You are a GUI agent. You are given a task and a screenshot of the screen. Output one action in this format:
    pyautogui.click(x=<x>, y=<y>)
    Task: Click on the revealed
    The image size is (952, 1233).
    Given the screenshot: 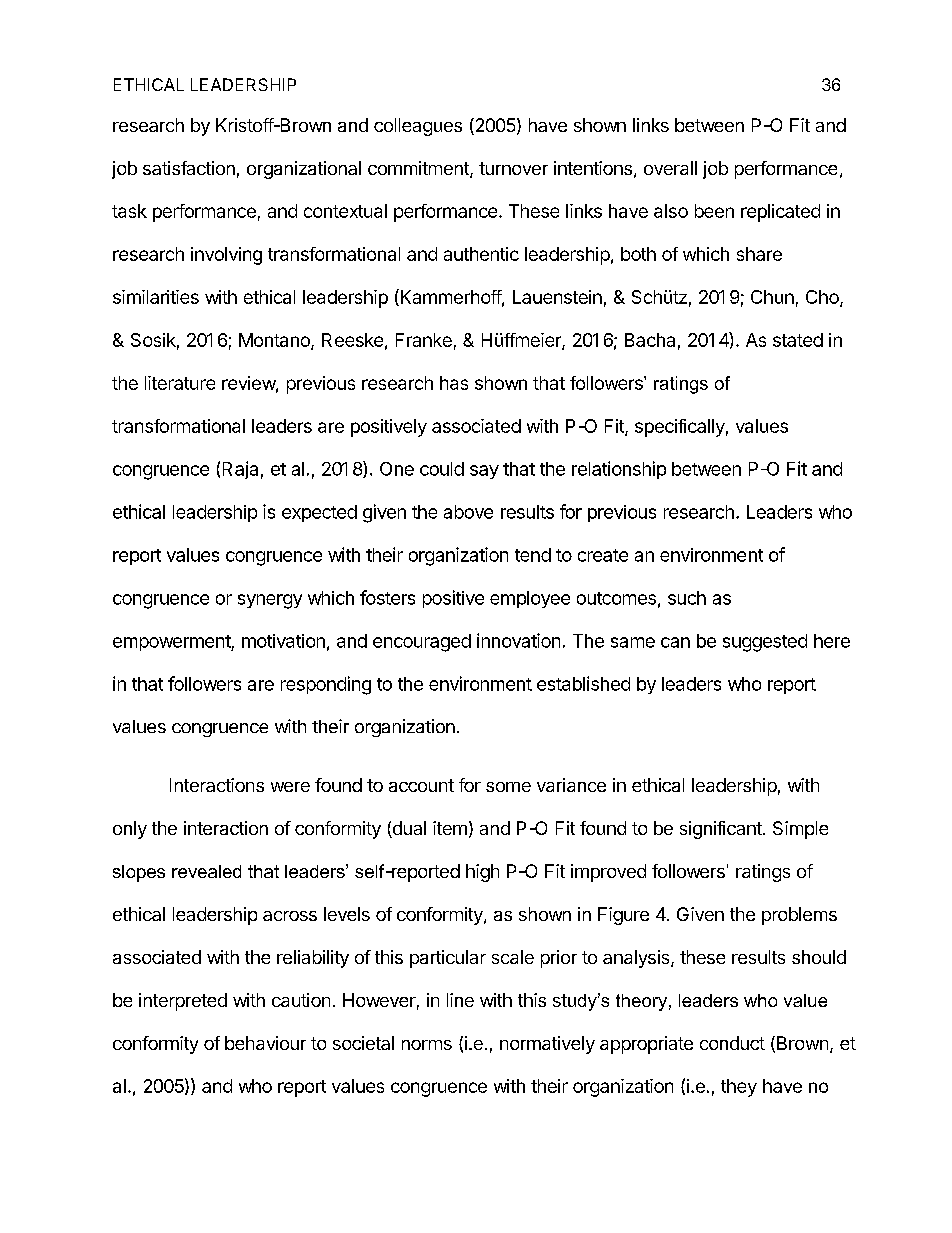 What is the action you would take?
    pyautogui.click(x=206, y=871)
